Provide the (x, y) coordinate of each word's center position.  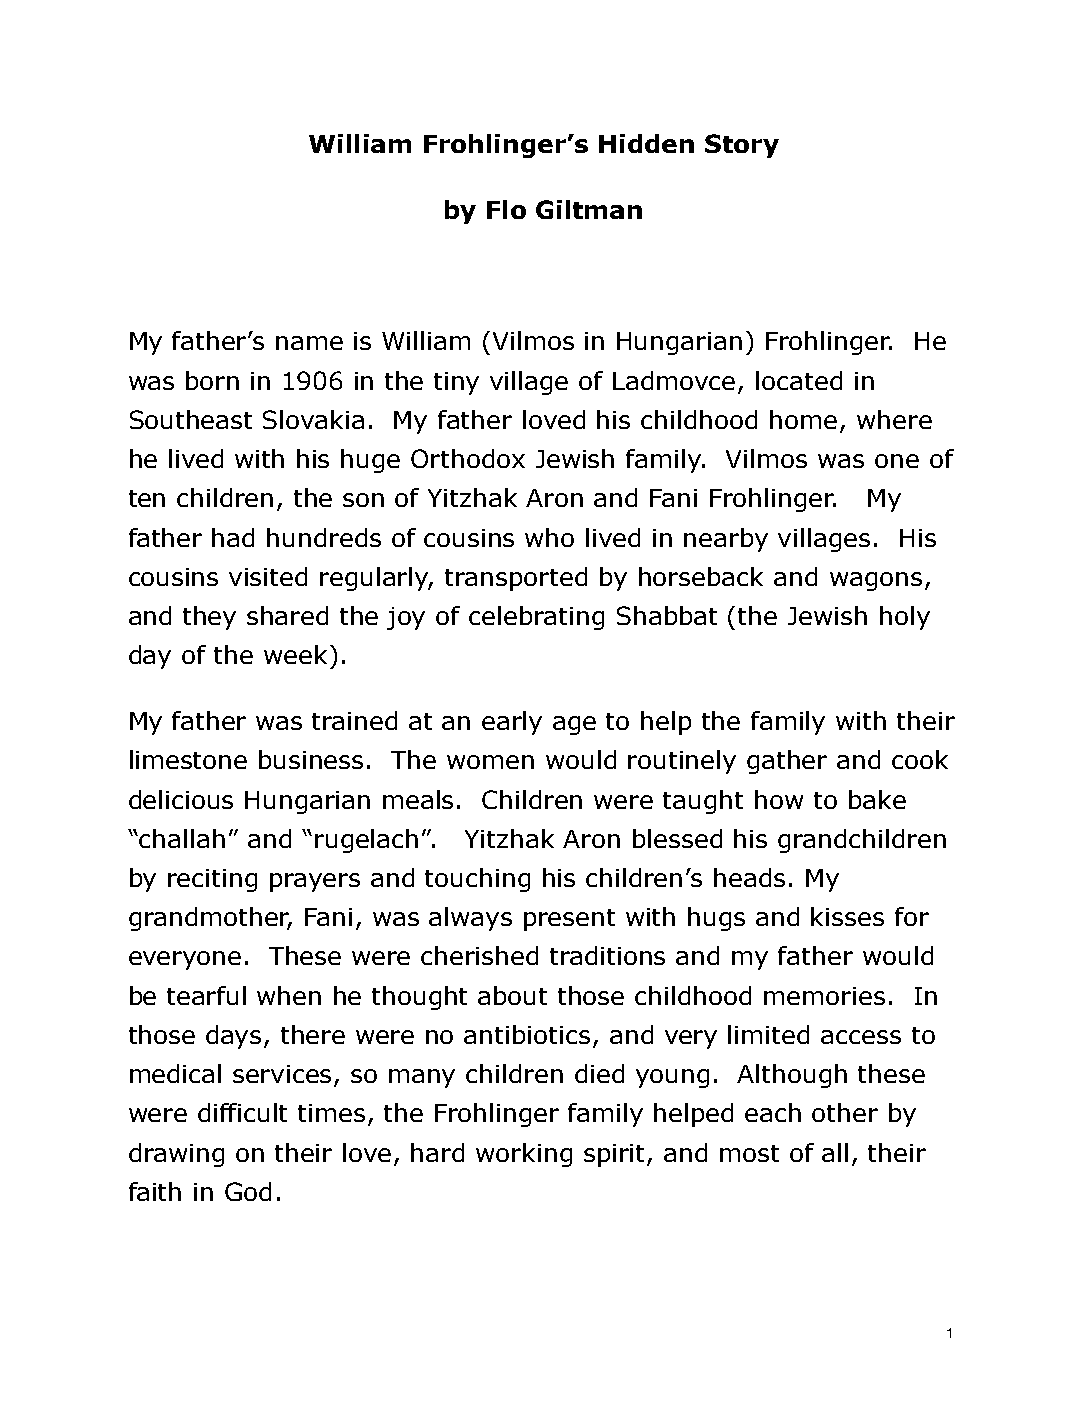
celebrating (536, 618)
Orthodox (468, 458)
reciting (212, 880)
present (569, 920)
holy (905, 618)
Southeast (191, 419)
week (295, 654)
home (803, 419)
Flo (506, 209)
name (309, 343)
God (248, 1191)
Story (742, 146)
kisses (847, 916)
